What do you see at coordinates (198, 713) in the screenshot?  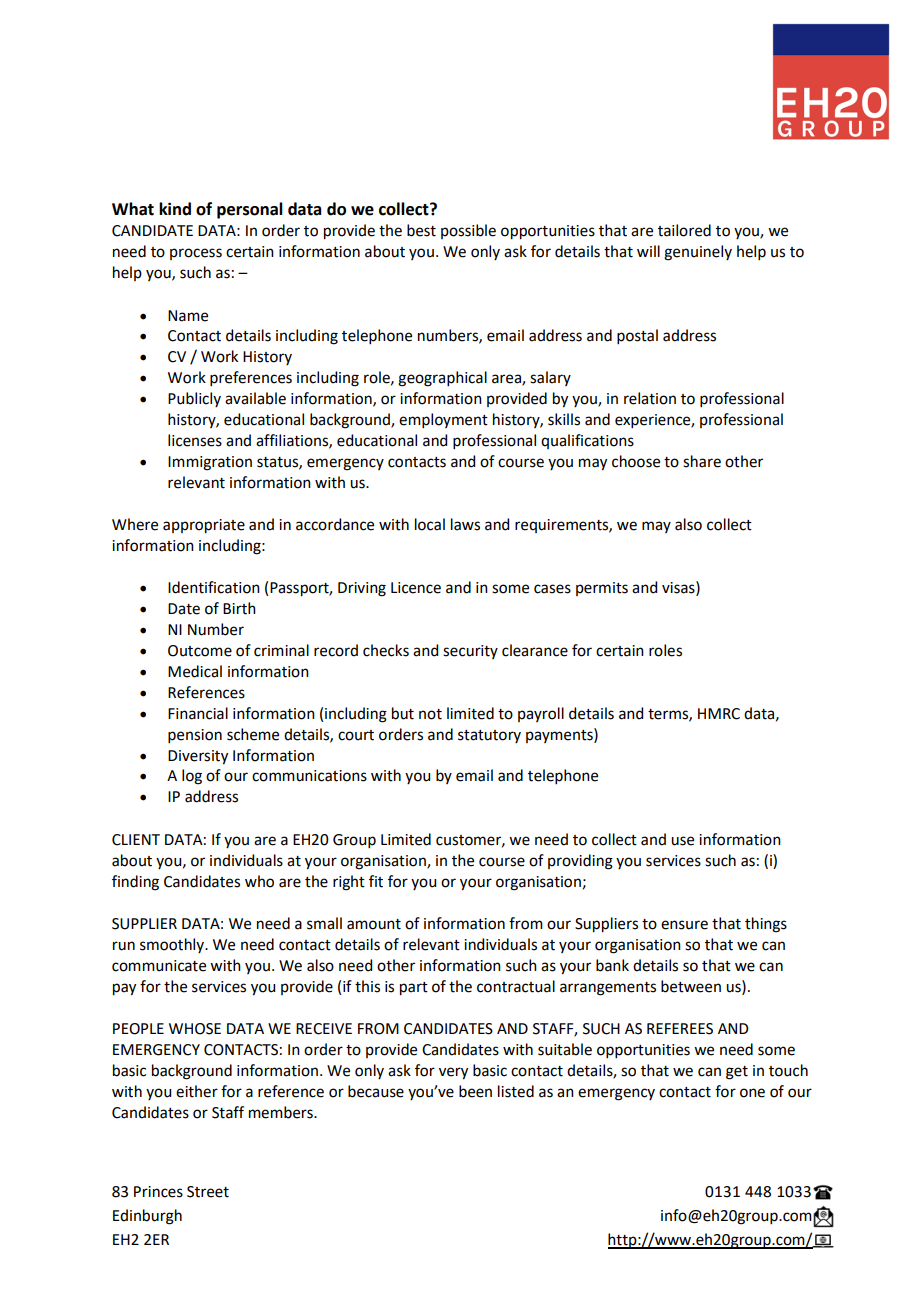 I see `Financial` at bounding box center [198, 713].
